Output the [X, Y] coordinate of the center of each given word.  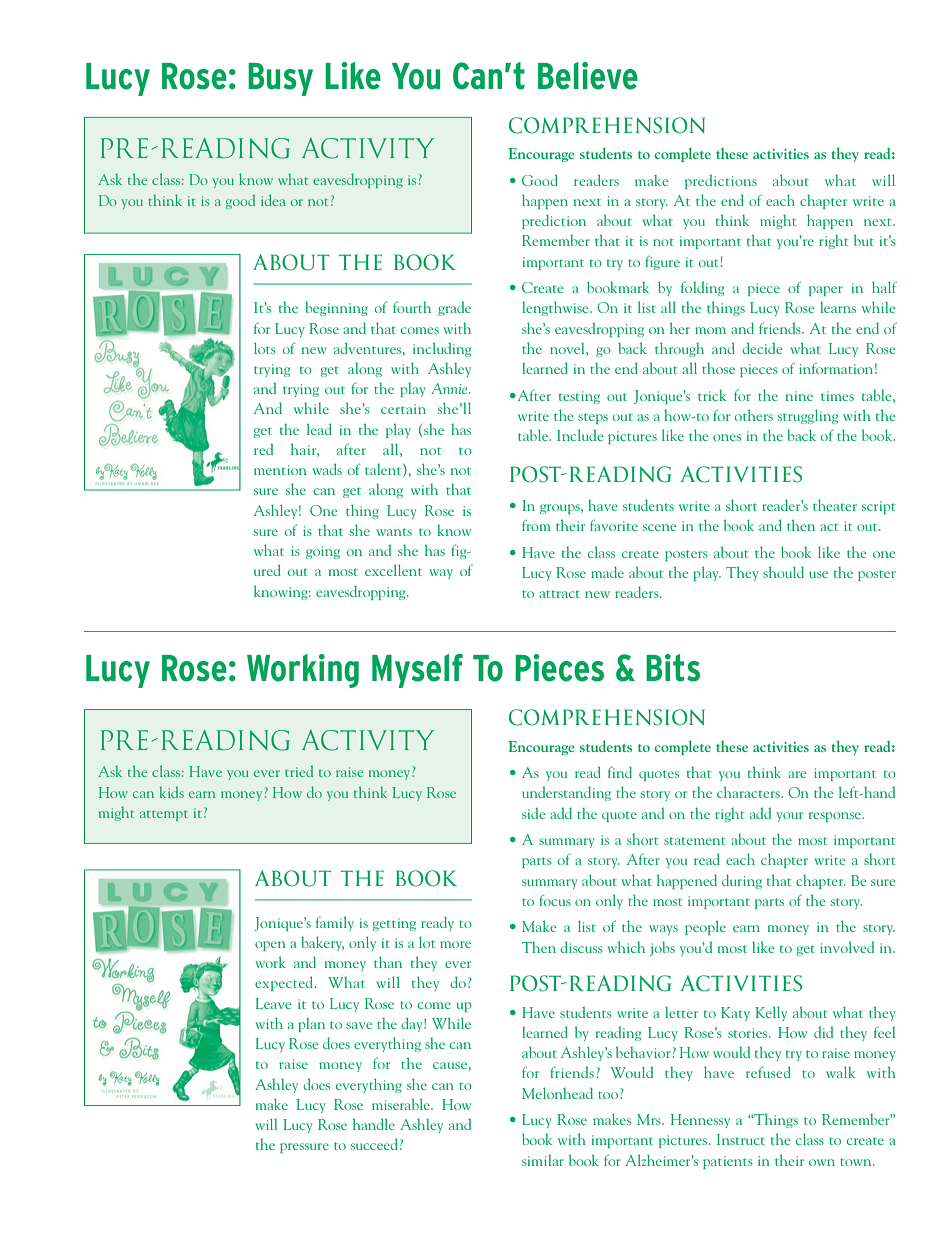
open [270, 946]
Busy [280, 79]
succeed [374, 1144]
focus [555, 900]
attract [559, 594]
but [864, 240]
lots [265, 348]
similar [543, 1160]
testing [579, 397]
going [323, 552]
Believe [588, 76]
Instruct [741, 1139]
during [742, 881]
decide [762, 348]
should [783, 572]
